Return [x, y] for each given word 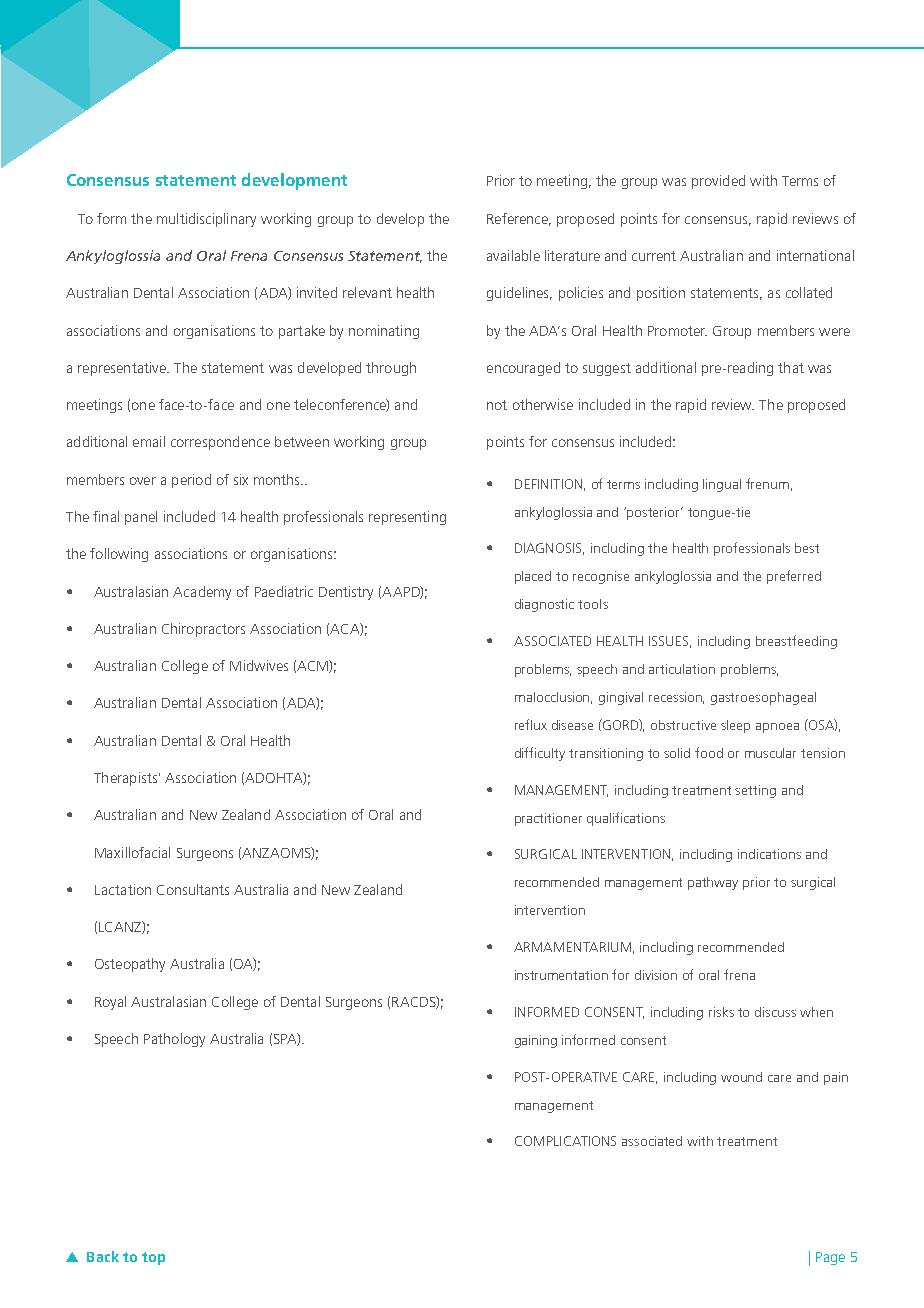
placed [533, 577]
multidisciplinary [206, 220]
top [153, 1258]
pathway [713, 883]
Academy [202, 593]
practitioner [548, 819]
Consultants [193, 889]
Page [830, 1258]
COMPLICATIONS [565, 1141]
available [513, 255]
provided [718, 182]
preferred [794, 577]
